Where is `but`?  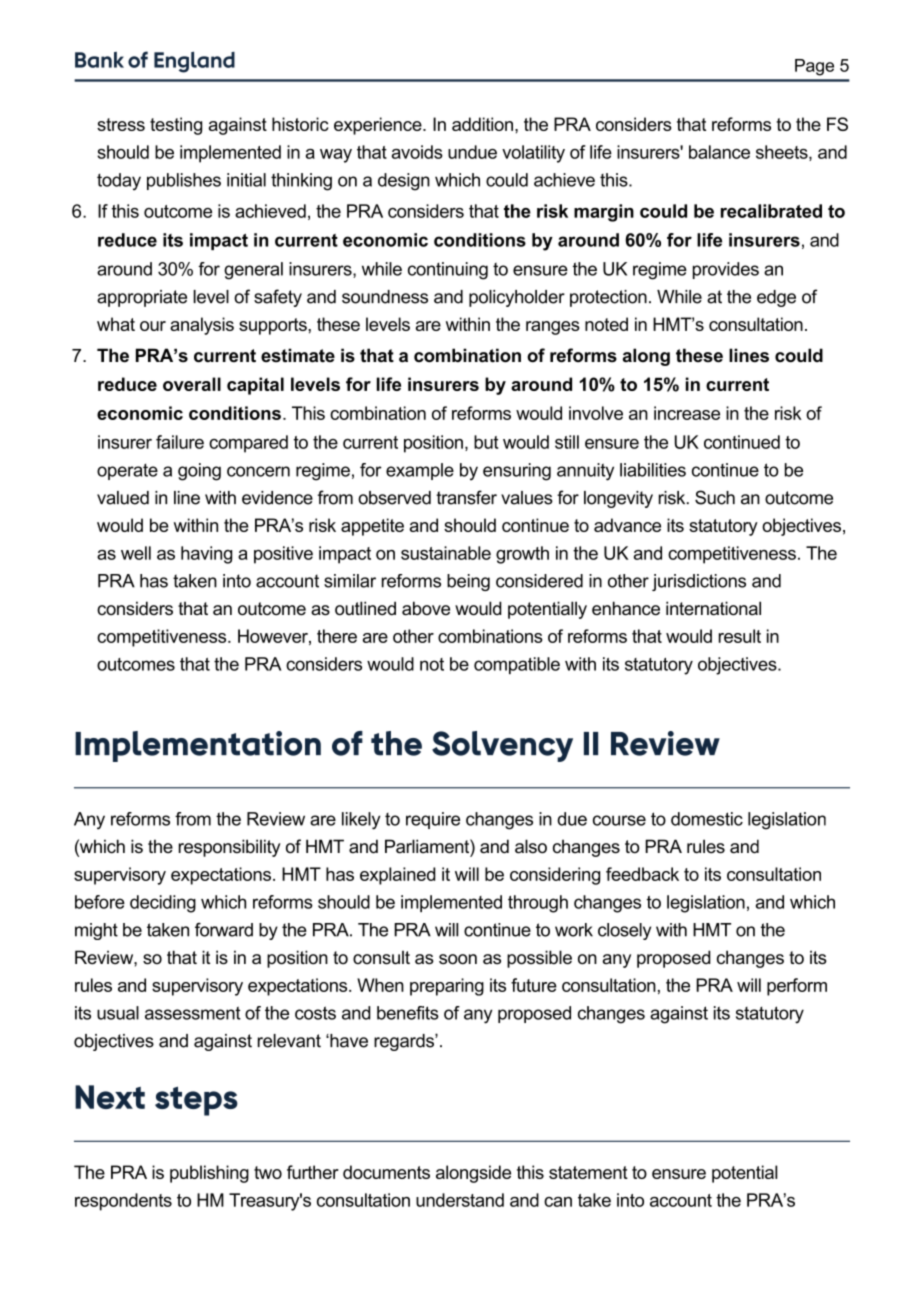 but is located at coordinates (486, 442).
